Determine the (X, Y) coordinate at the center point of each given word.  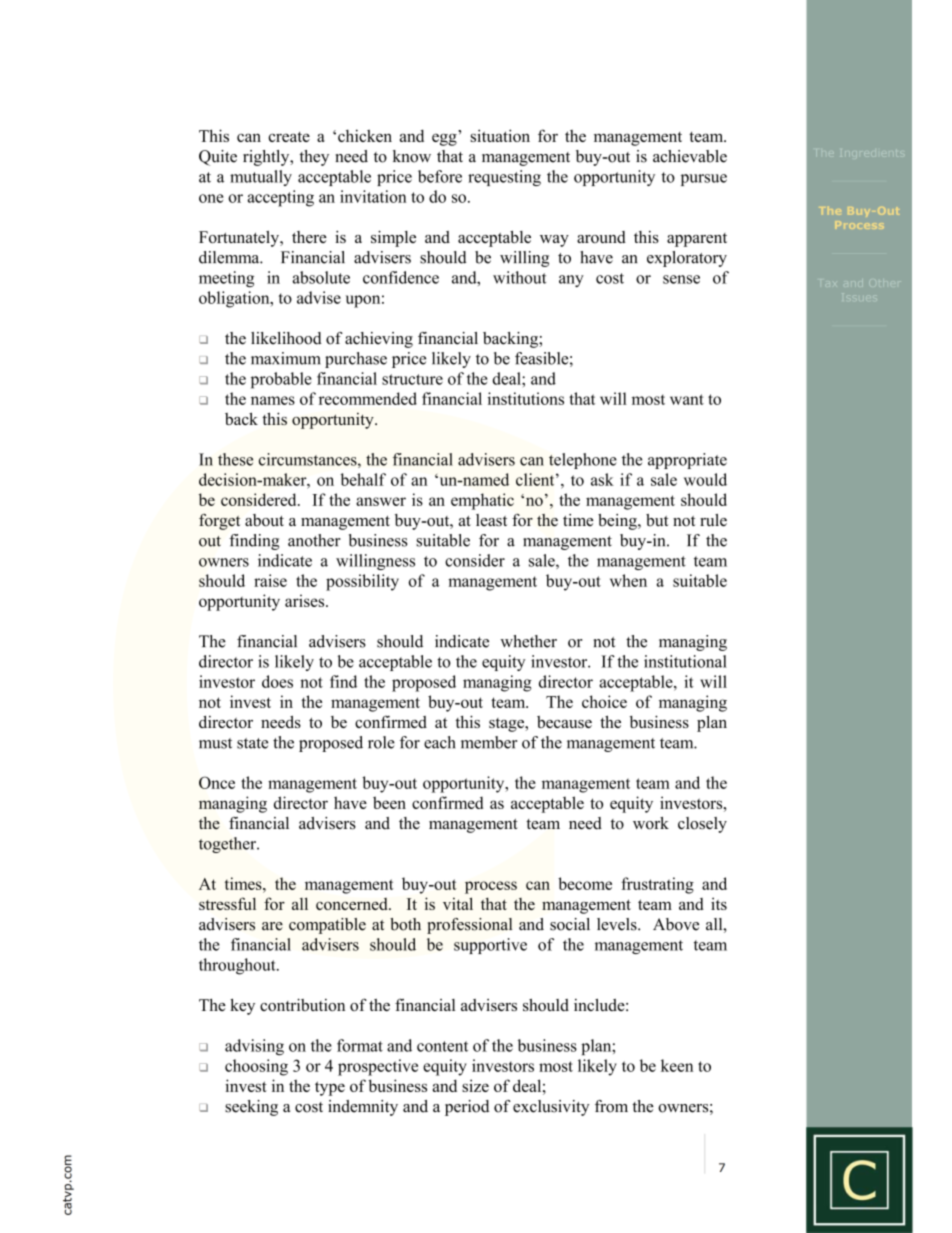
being (618, 522)
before (440, 176)
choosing (256, 1067)
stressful (227, 903)
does (277, 681)
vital (458, 903)
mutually (261, 178)
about (264, 520)
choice (604, 701)
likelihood (286, 338)
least (491, 520)
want (687, 399)
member (489, 742)
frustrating (657, 885)
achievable (690, 156)
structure (412, 379)
